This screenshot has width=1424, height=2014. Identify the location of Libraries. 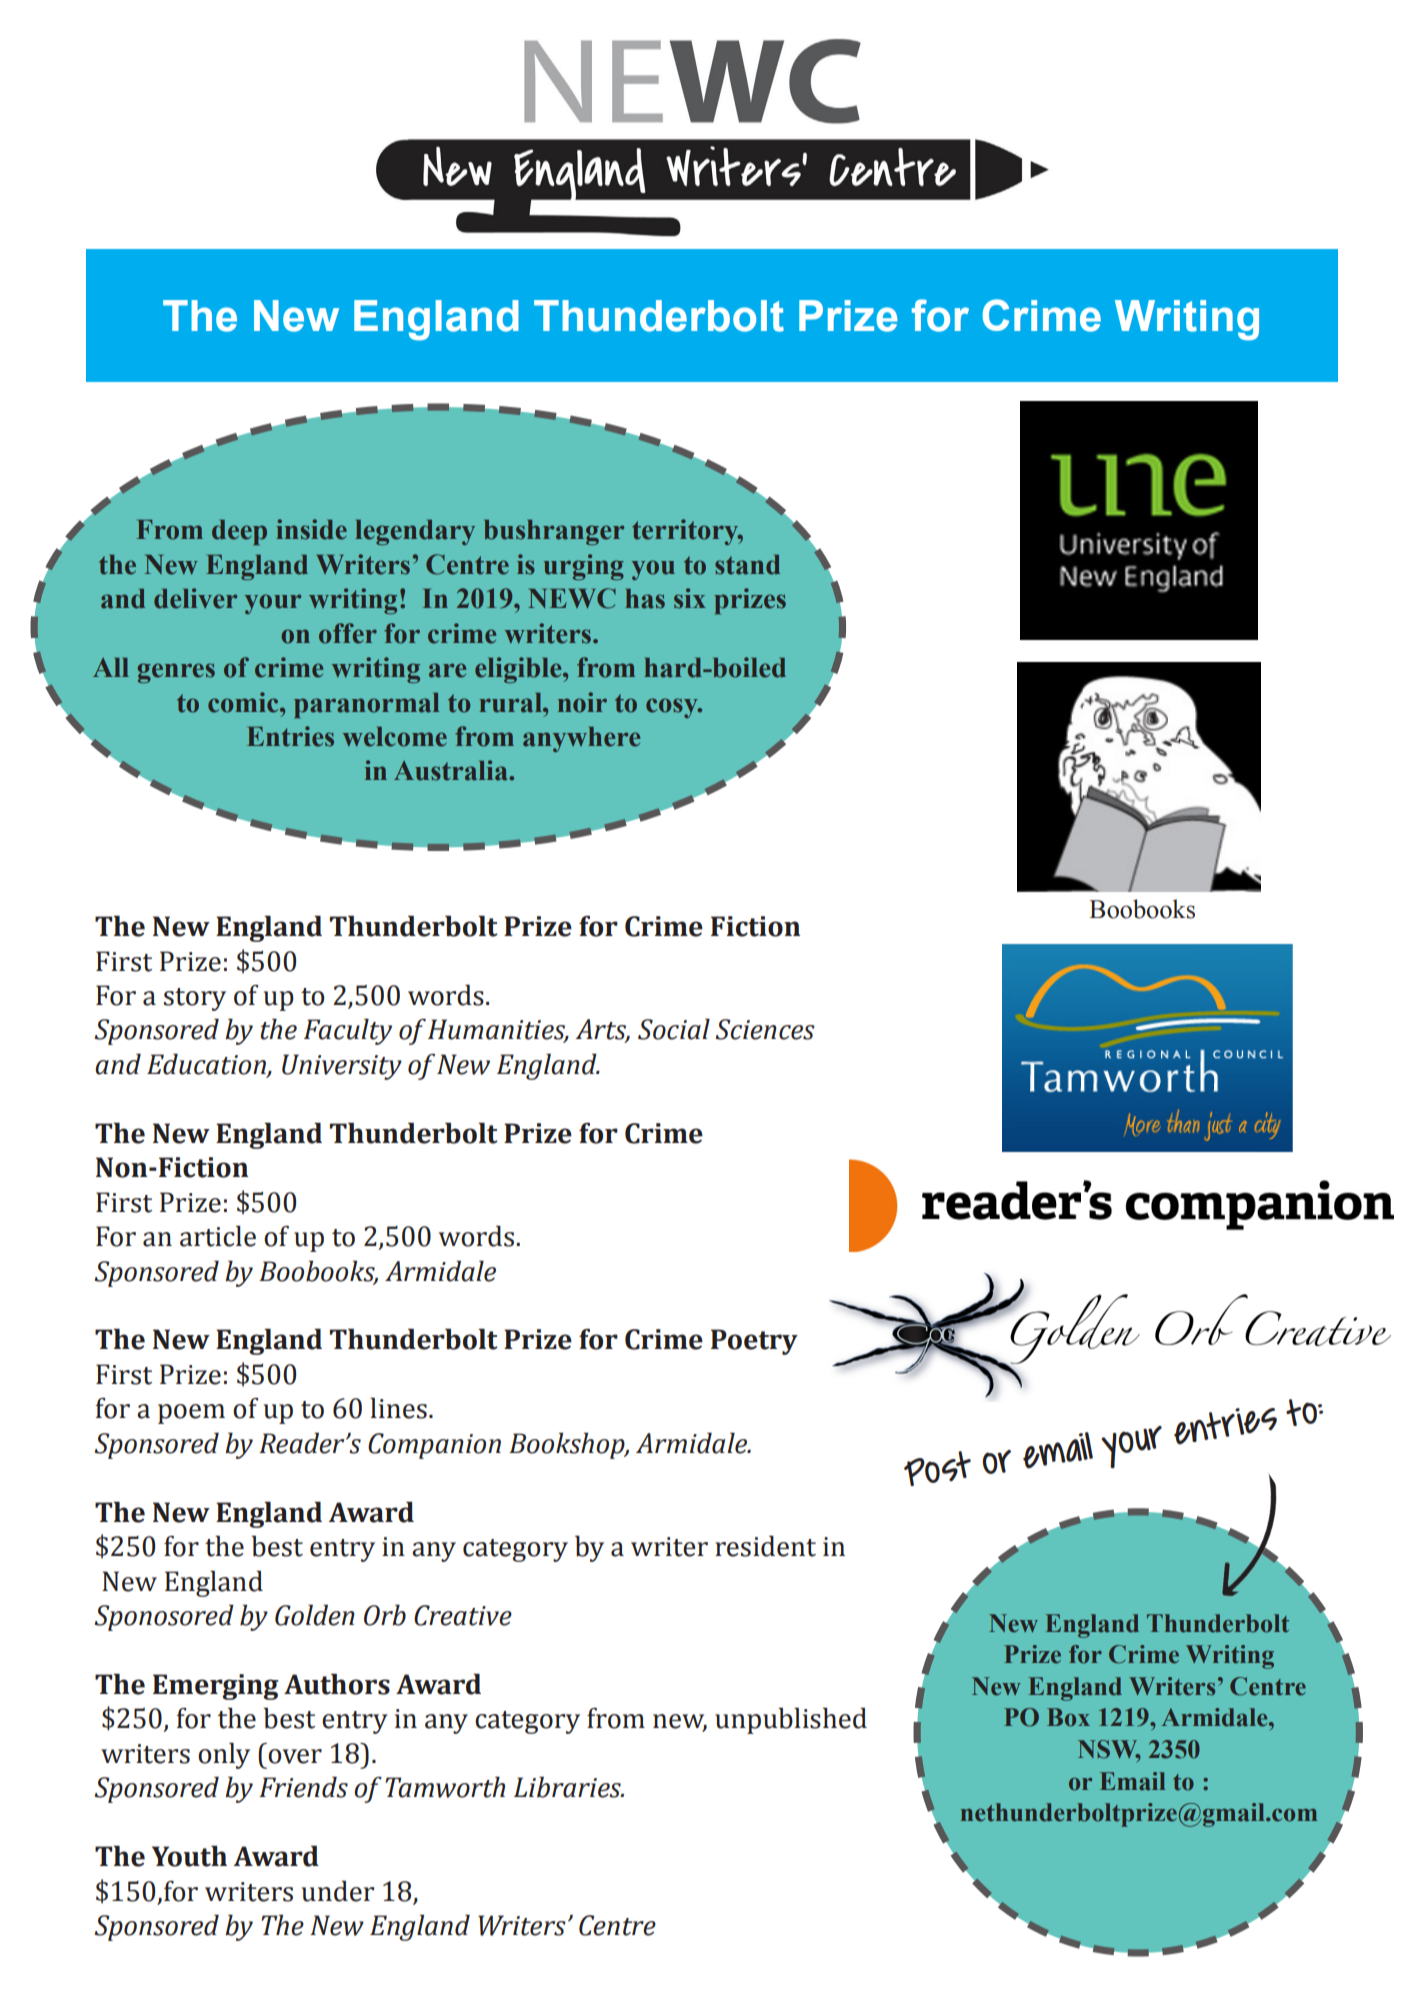
(568, 1787).
